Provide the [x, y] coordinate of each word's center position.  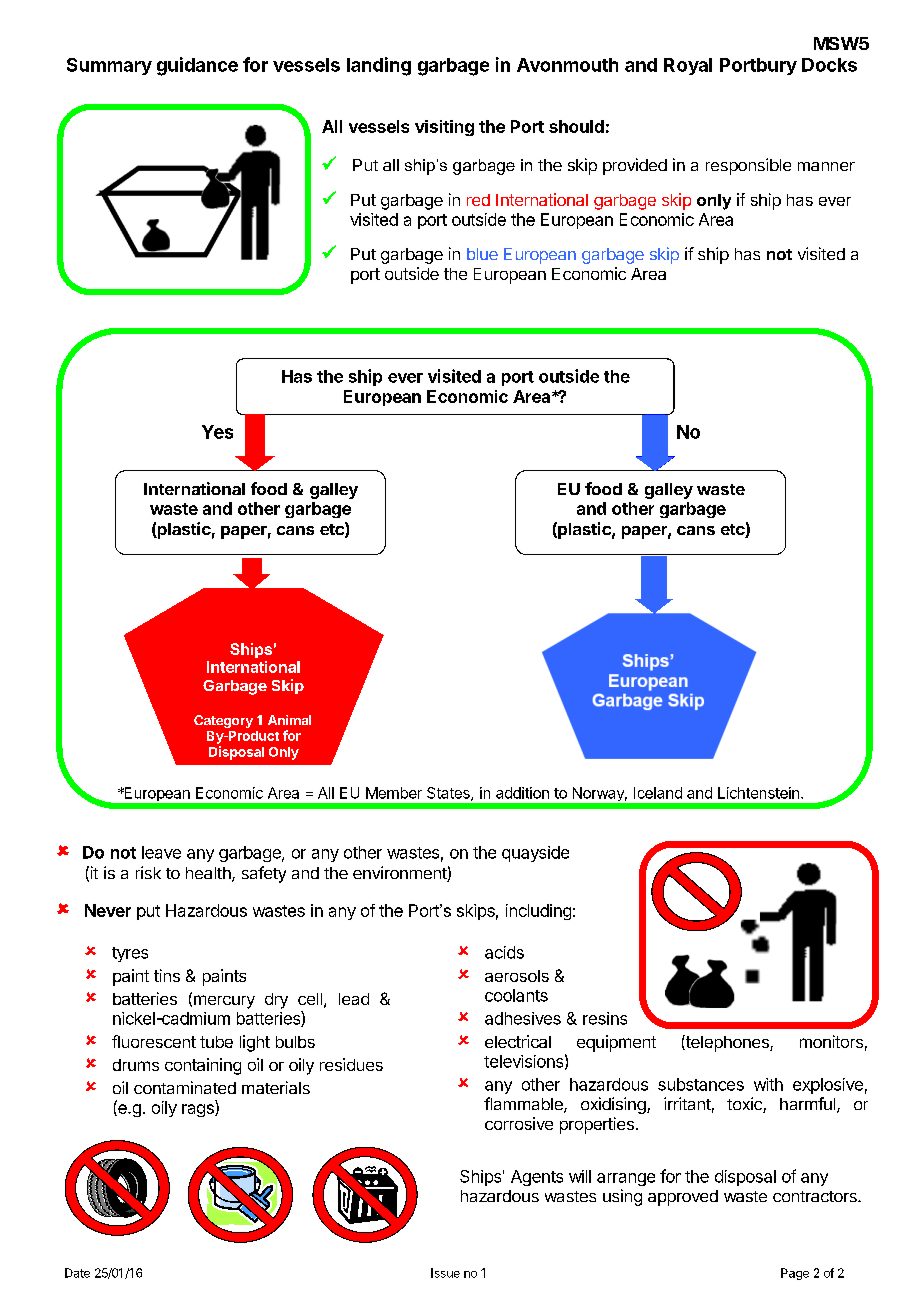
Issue [445, 1273]
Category [223, 721]
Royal [688, 66]
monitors [831, 1041]
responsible [748, 166]
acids [504, 952]
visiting [444, 128]
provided [635, 166]
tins [167, 975]
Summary [109, 66]
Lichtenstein [758, 793]
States [449, 794]
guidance [197, 66]
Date [77, 1273]
